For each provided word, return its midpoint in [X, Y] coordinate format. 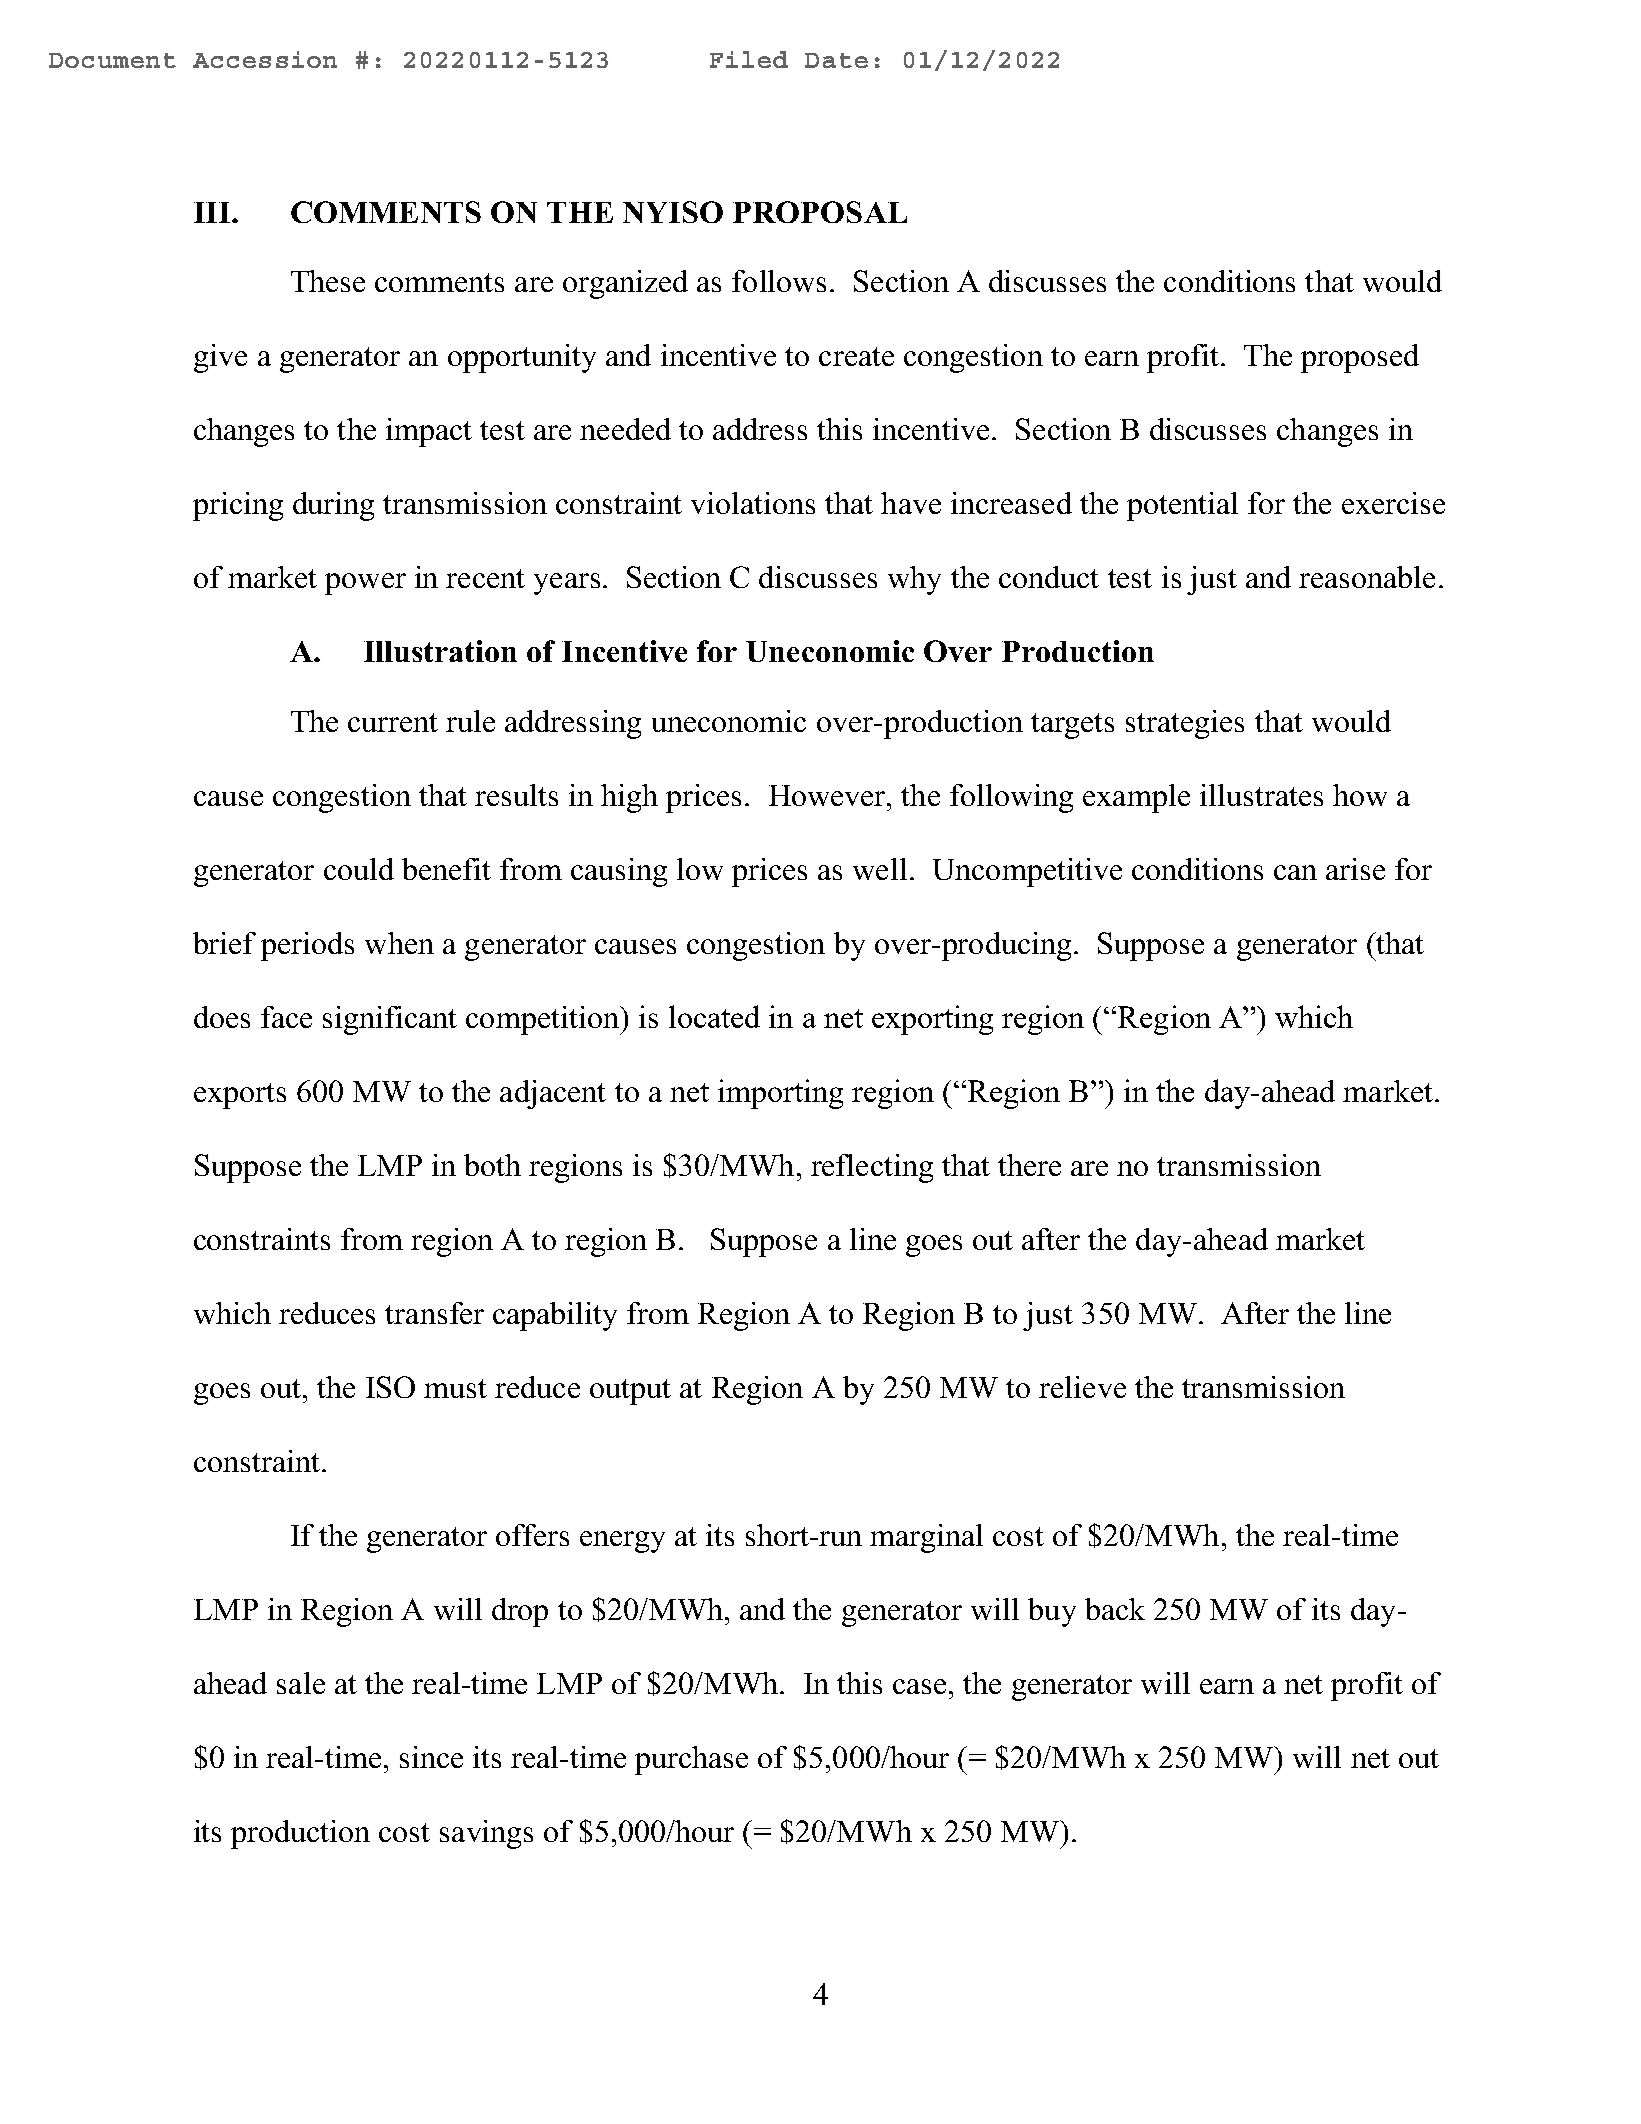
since [431, 1757]
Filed [749, 59]
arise [1355, 869]
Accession [265, 59]
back [1115, 1609]
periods [307, 946]
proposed [1360, 358]
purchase [691, 1760]
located [714, 1016]
